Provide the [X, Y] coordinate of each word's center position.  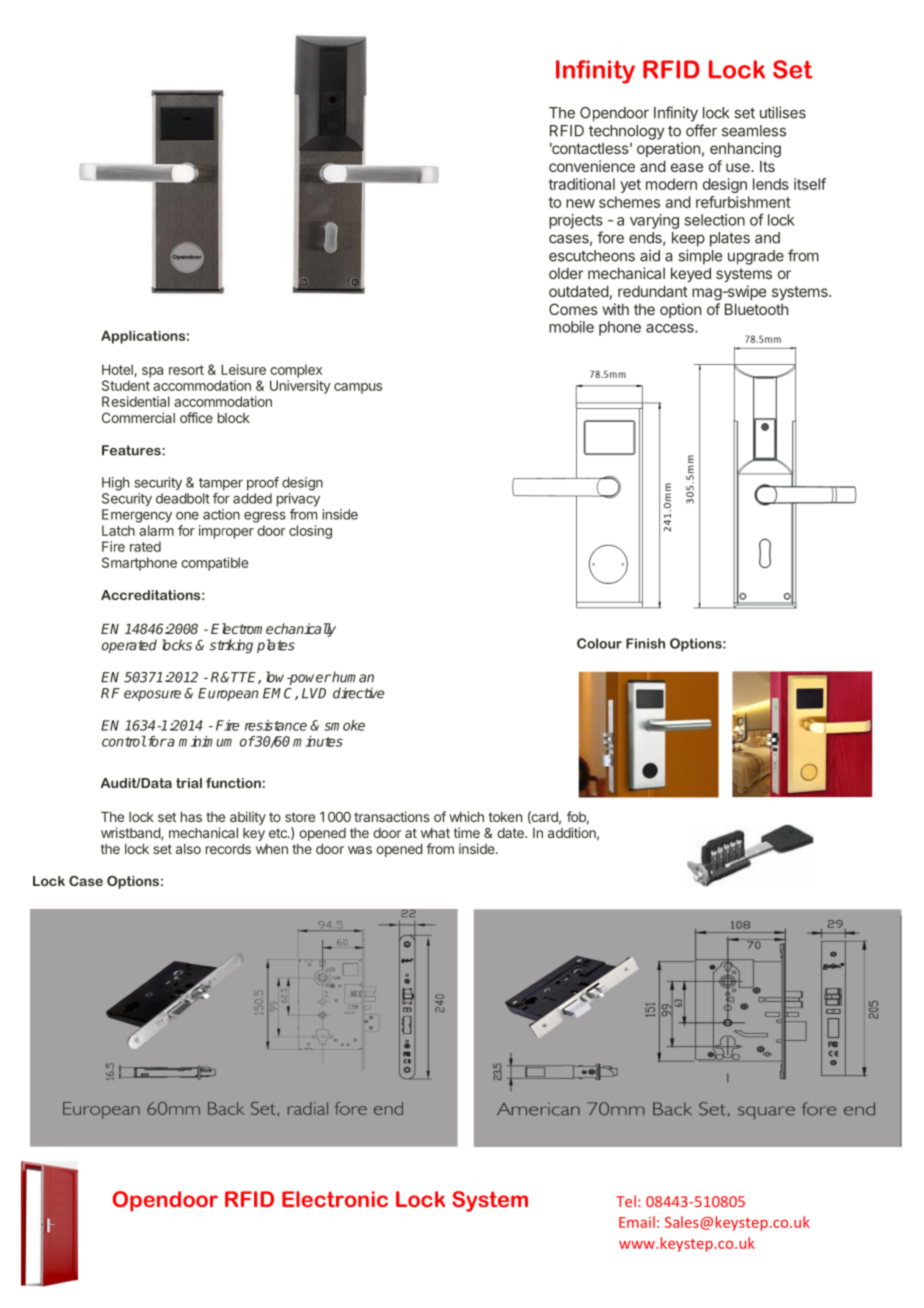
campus [358, 388]
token [505, 817]
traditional [581, 184]
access [671, 328]
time [467, 832]
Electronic [335, 1199]
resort [186, 370]
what [435, 833]
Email [637, 1222]
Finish [645, 643]
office [196, 417]
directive [358, 693]
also [188, 849]
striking [231, 646]
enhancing [745, 150]
